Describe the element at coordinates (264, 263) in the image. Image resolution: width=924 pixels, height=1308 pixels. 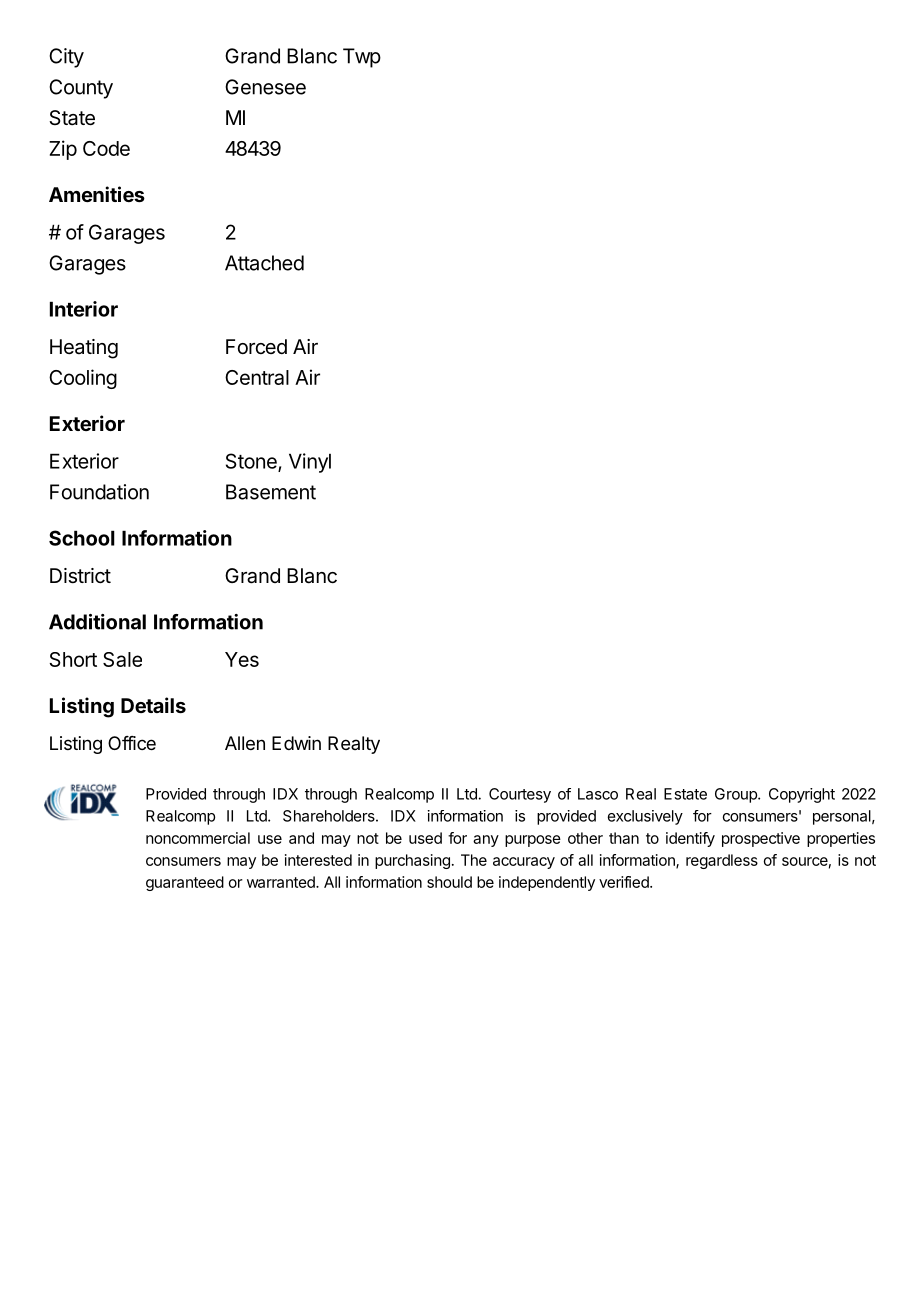
I see `Attached` at that location.
